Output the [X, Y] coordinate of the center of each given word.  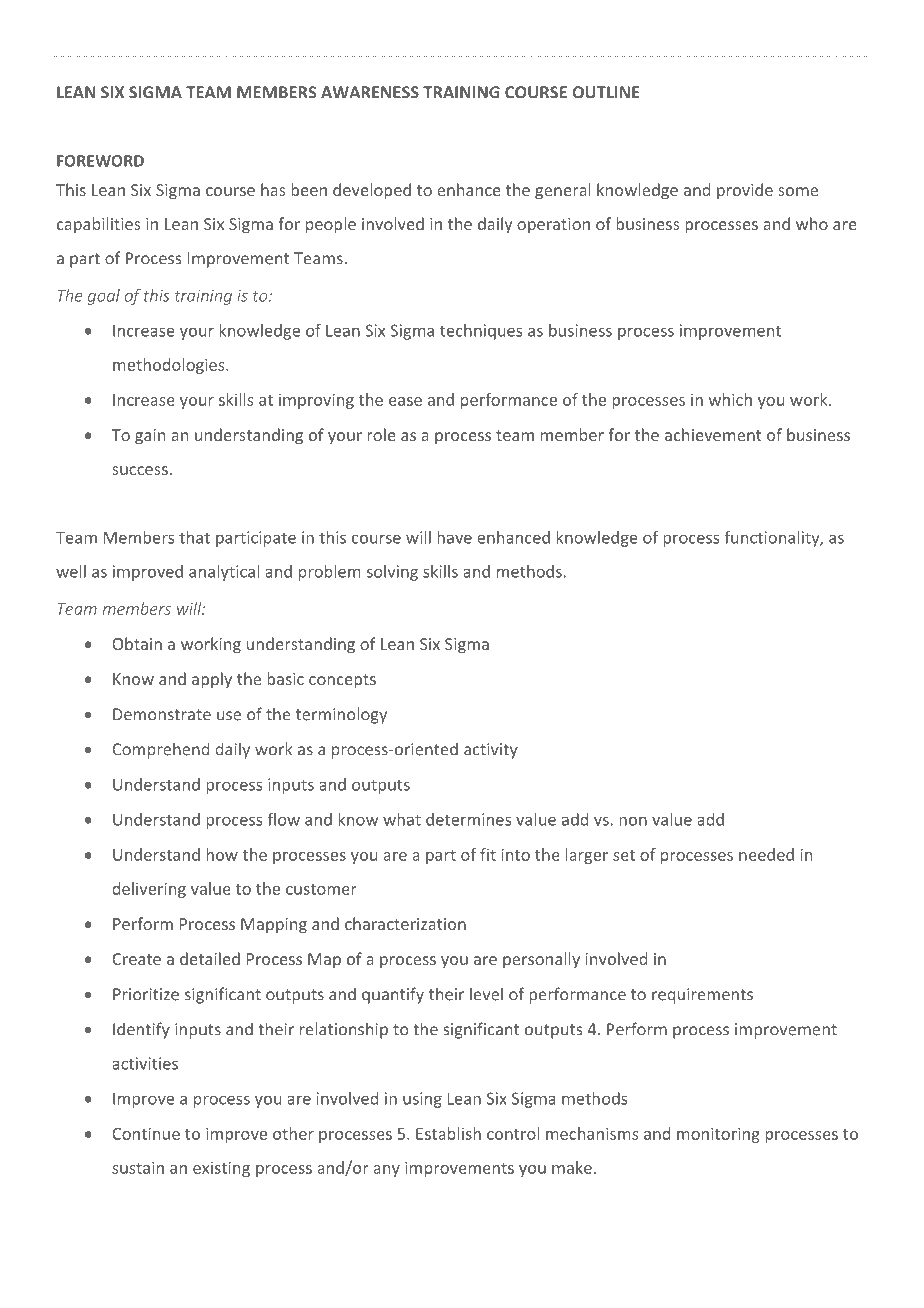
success [140, 470]
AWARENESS [370, 92]
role [381, 434]
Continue [146, 1133]
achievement [713, 434]
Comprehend [160, 750]
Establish [448, 1133]
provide [745, 191]
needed [766, 854]
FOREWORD [100, 161]
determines [468, 819]
